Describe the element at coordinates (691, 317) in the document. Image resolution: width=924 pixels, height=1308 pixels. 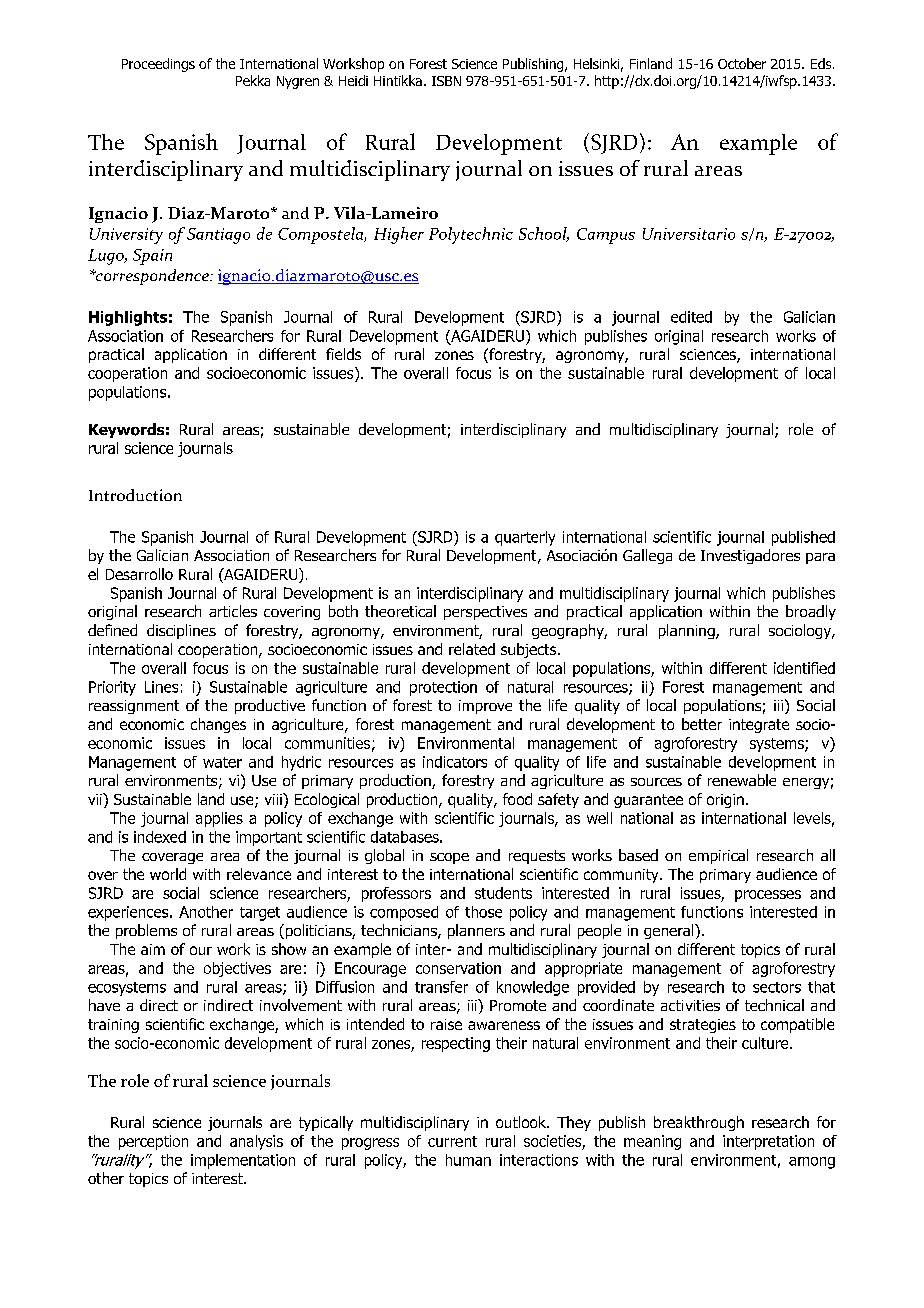
I see `edited` at that location.
